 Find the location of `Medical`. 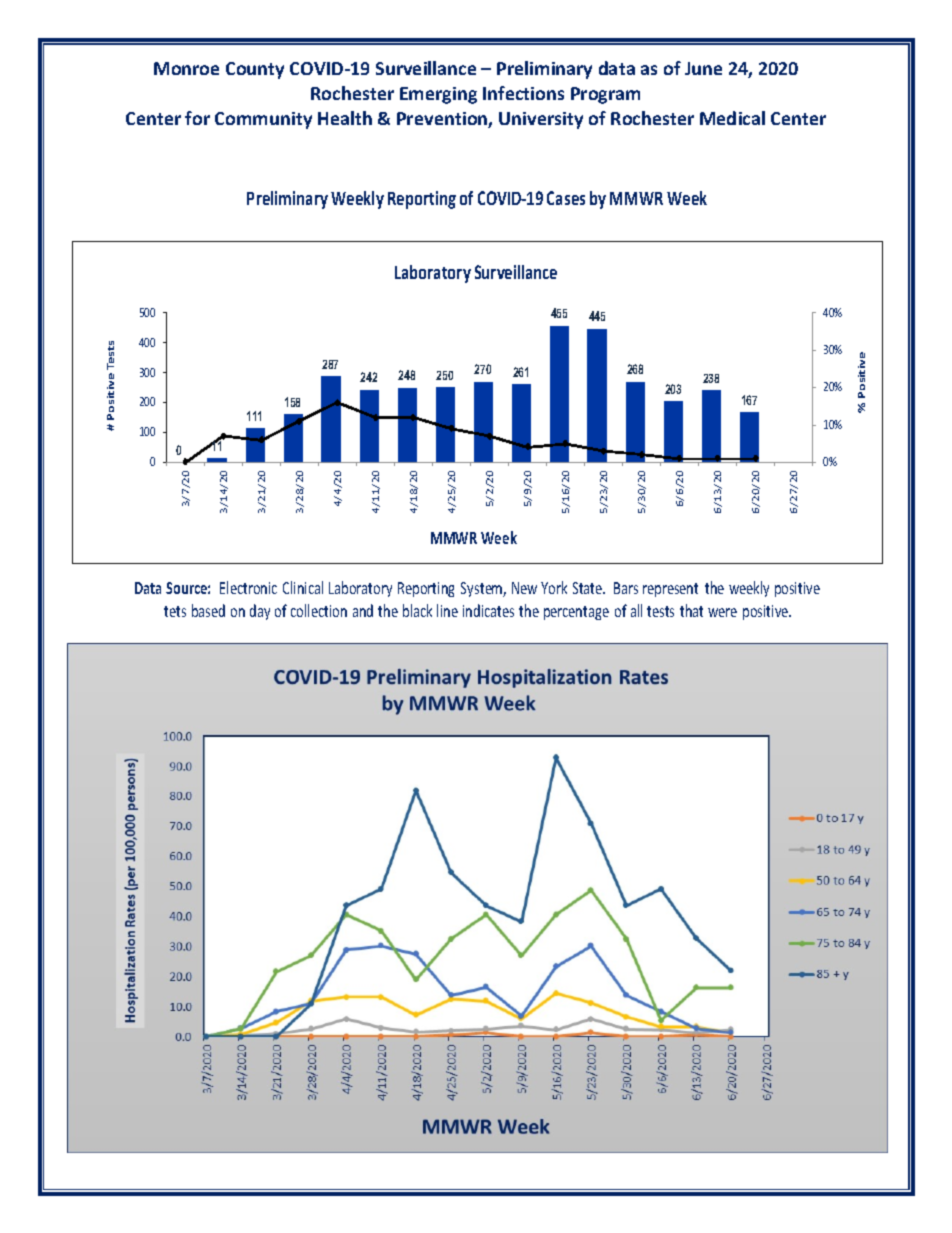

Medical is located at coordinates (732, 118).
